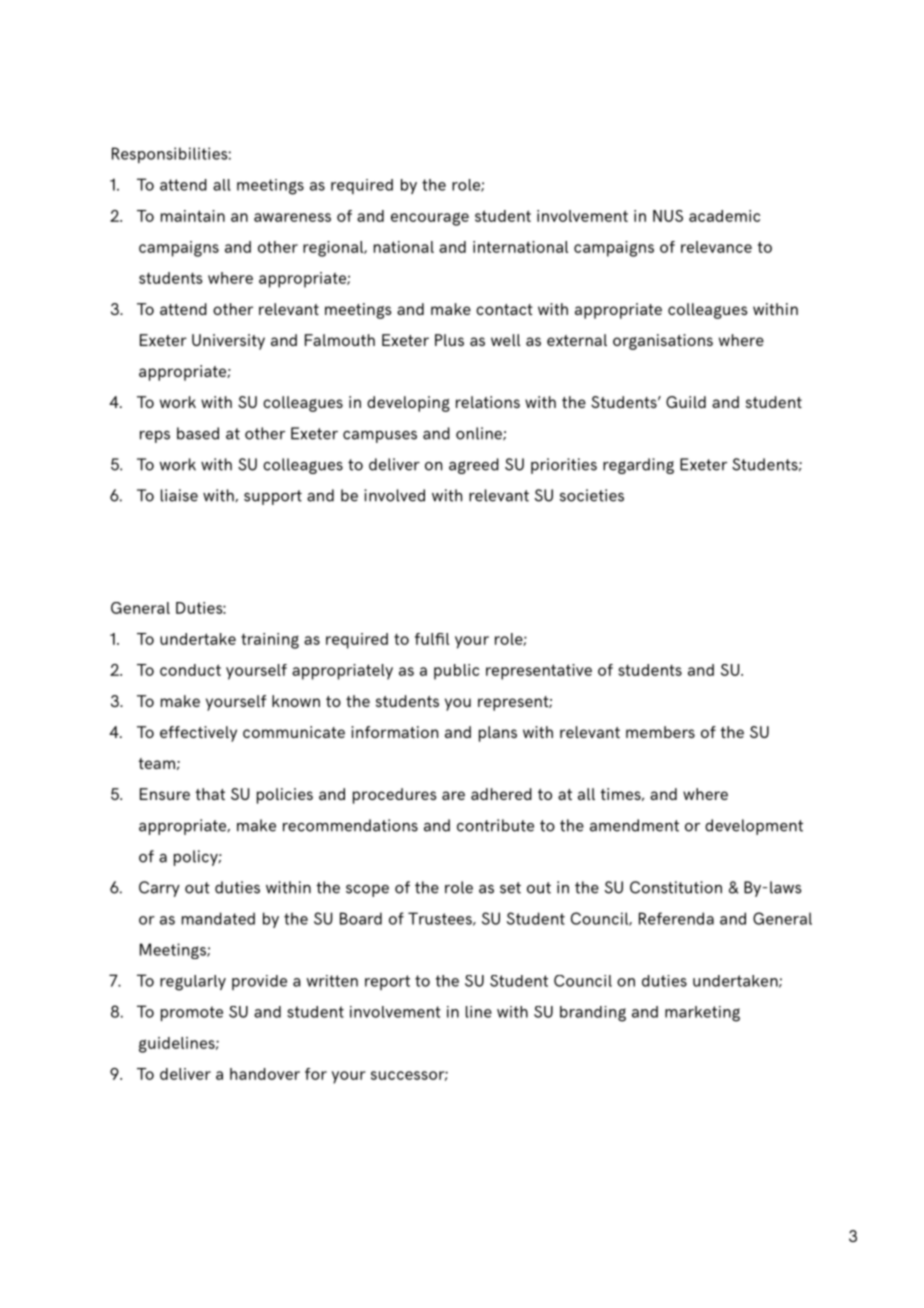 This document has height=1308, width=924. I want to click on handover, so click(265, 1074).
